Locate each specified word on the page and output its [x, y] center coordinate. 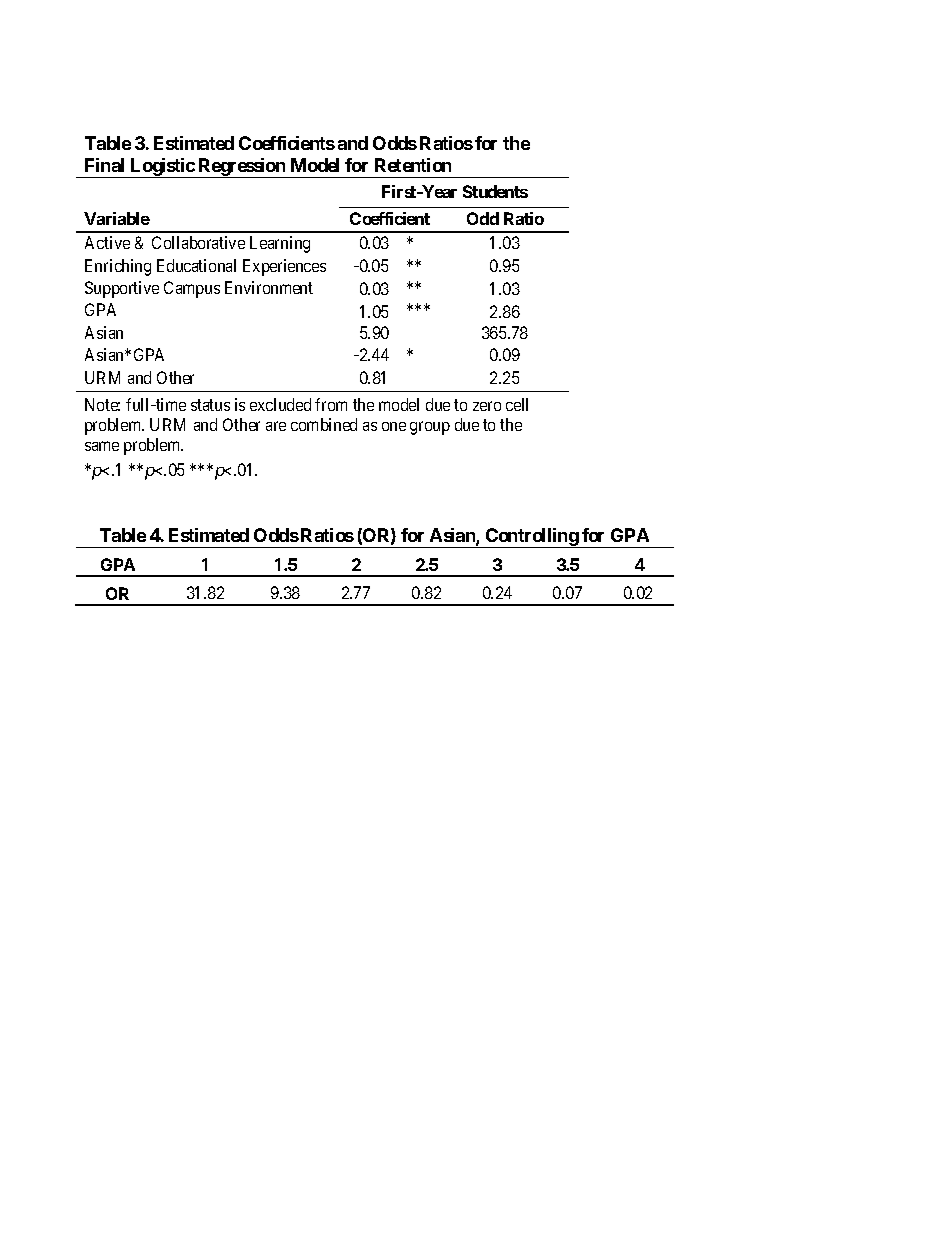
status [210, 405]
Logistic [162, 168]
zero [487, 406]
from [331, 404]
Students [495, 191]
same [102, 446]
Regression [242, 168]
